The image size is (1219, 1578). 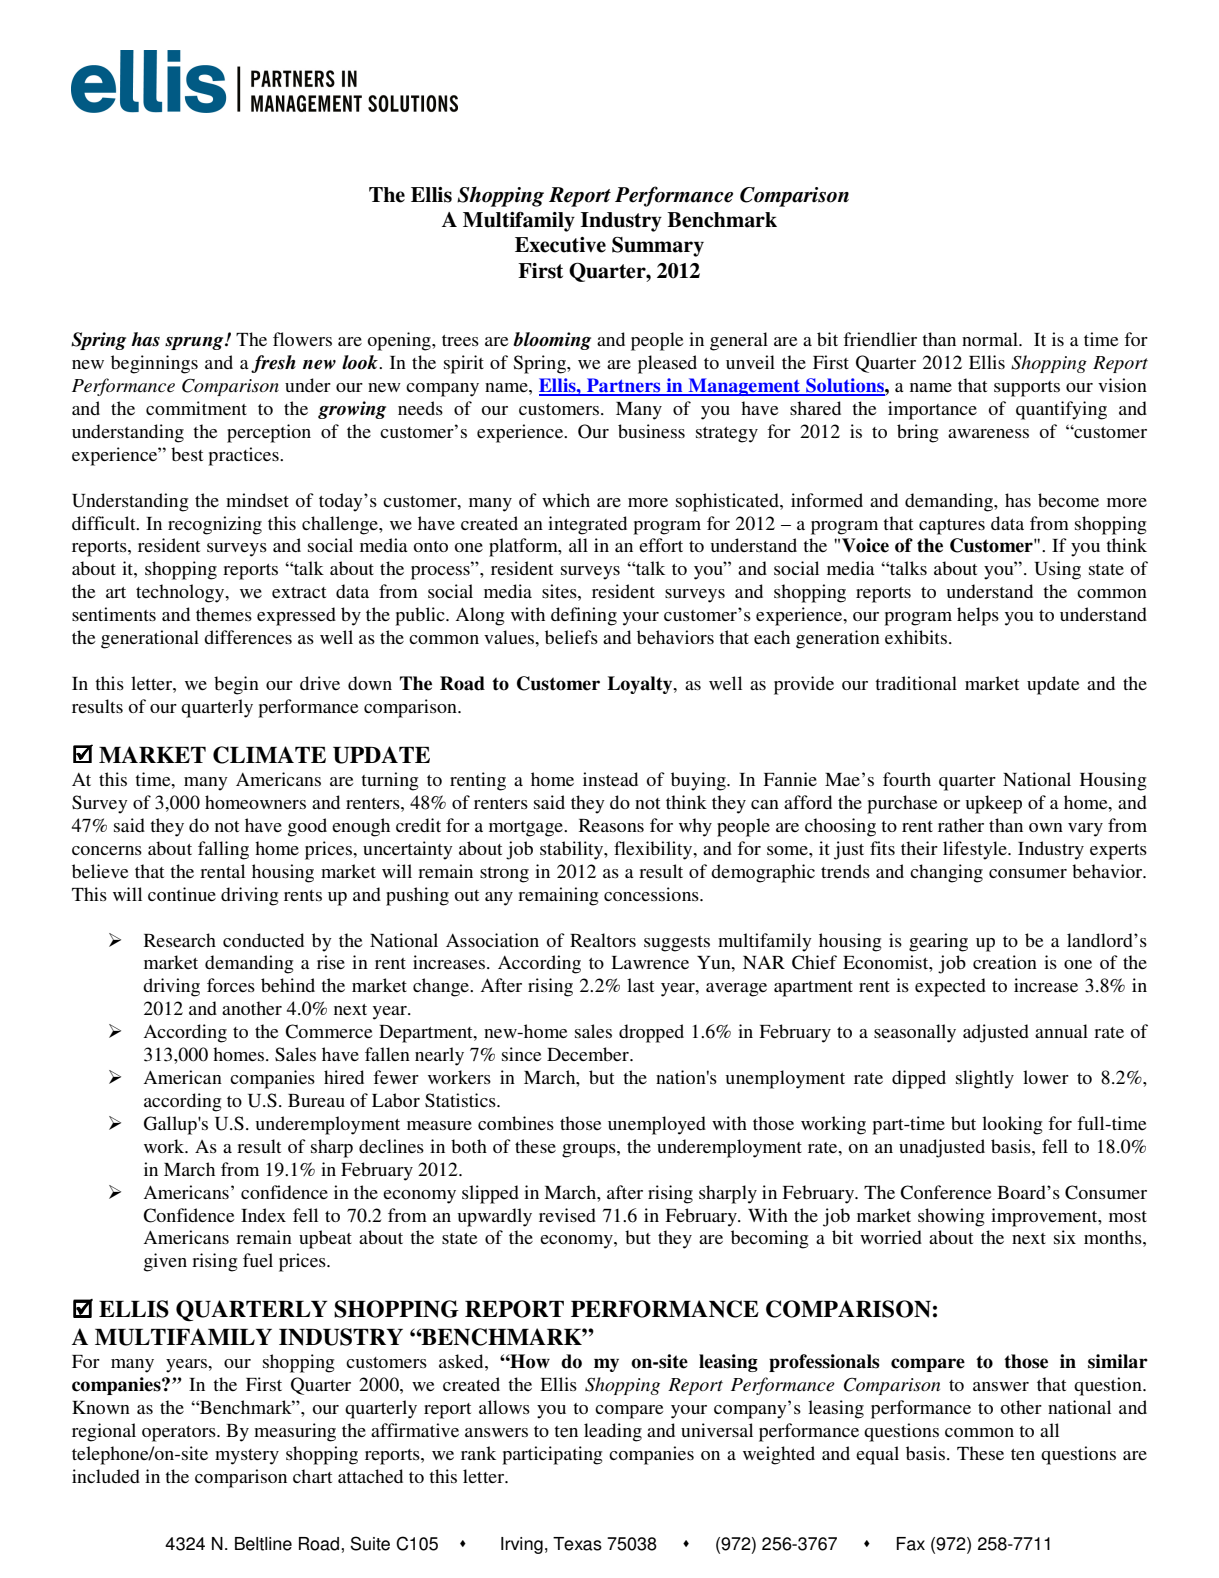 What do you see at coordinates (652, 894) in the screenshot?
I see `concessions` at bounding box center [652, 894].
